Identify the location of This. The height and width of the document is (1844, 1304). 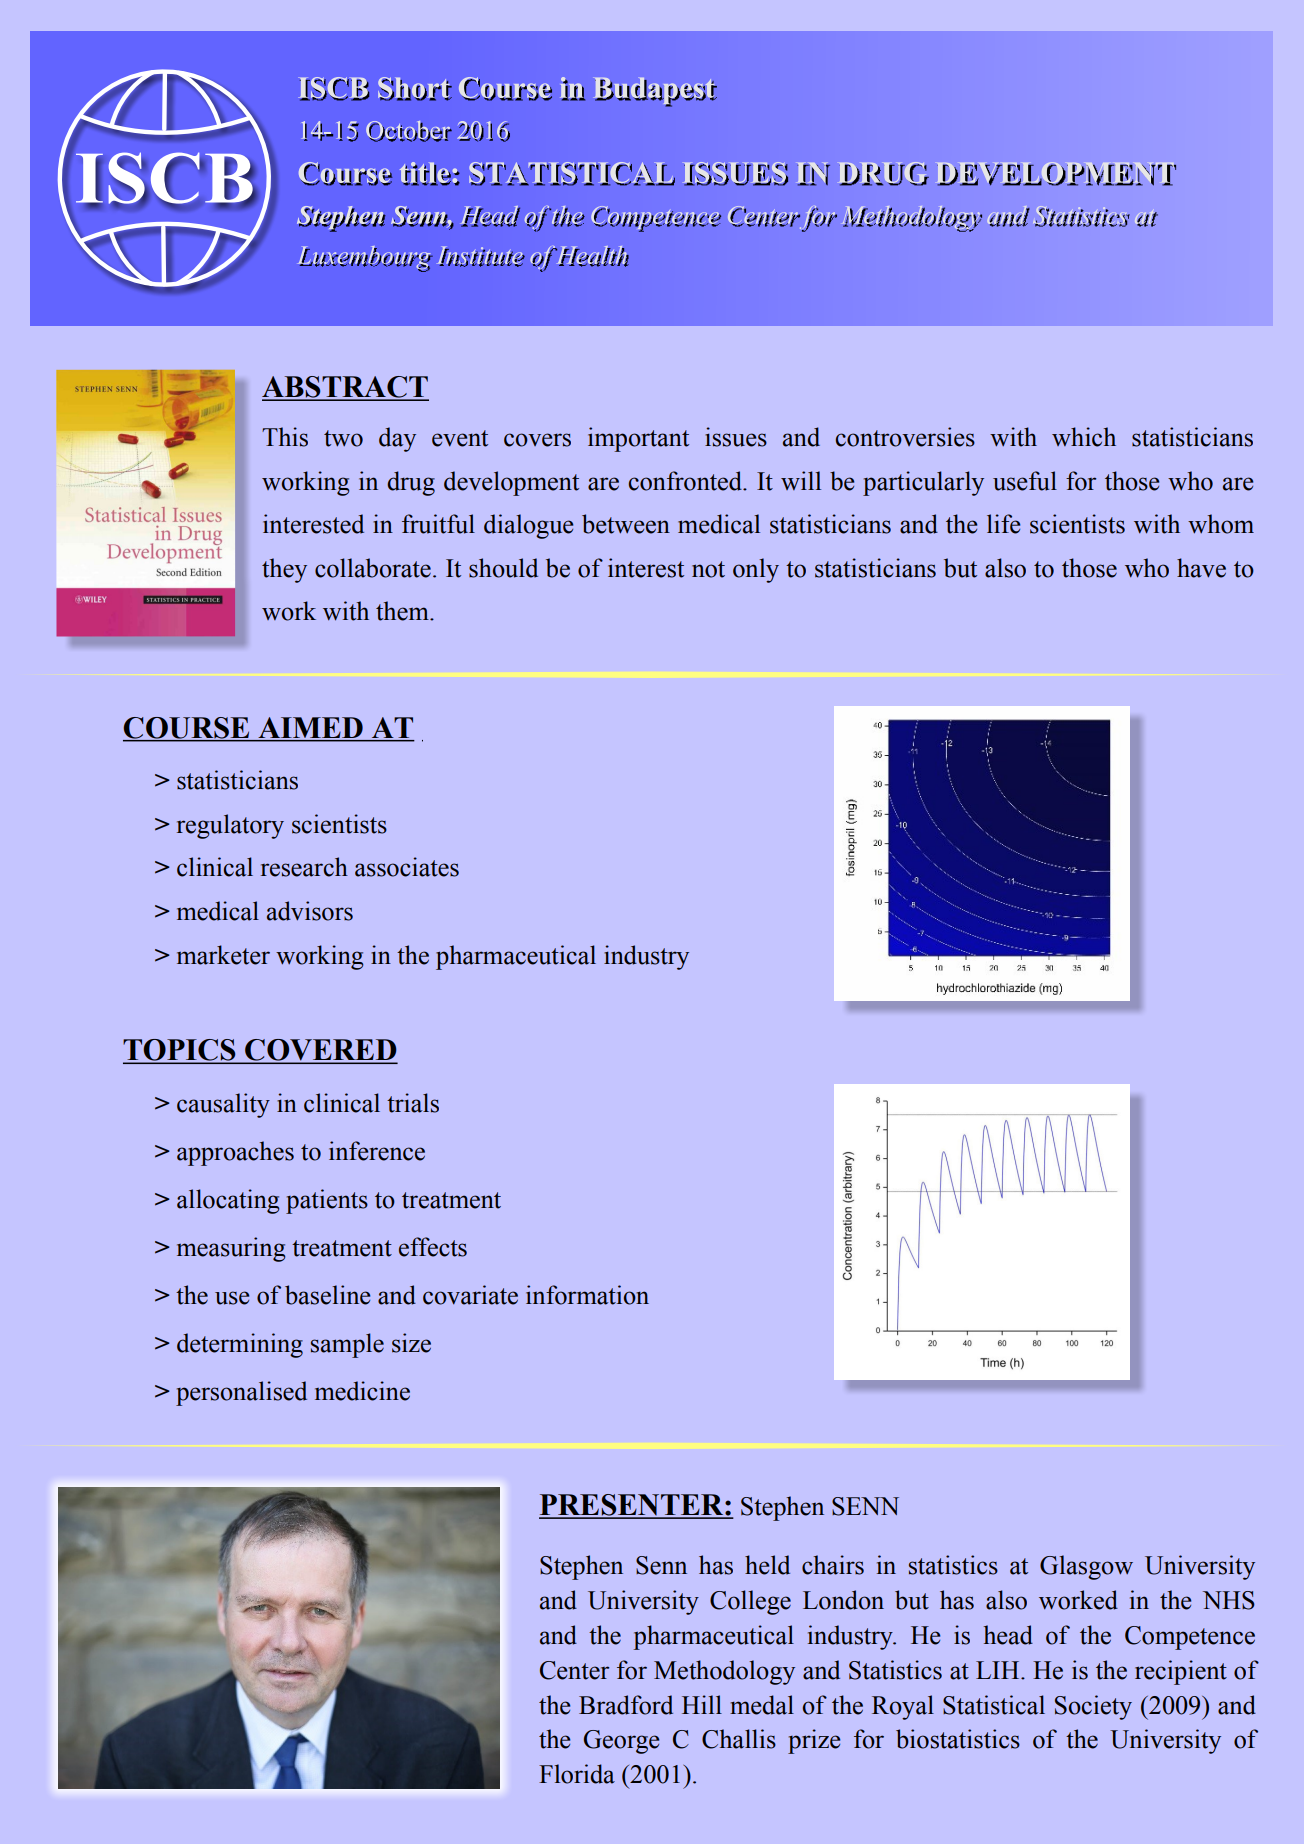
(285, 437).
